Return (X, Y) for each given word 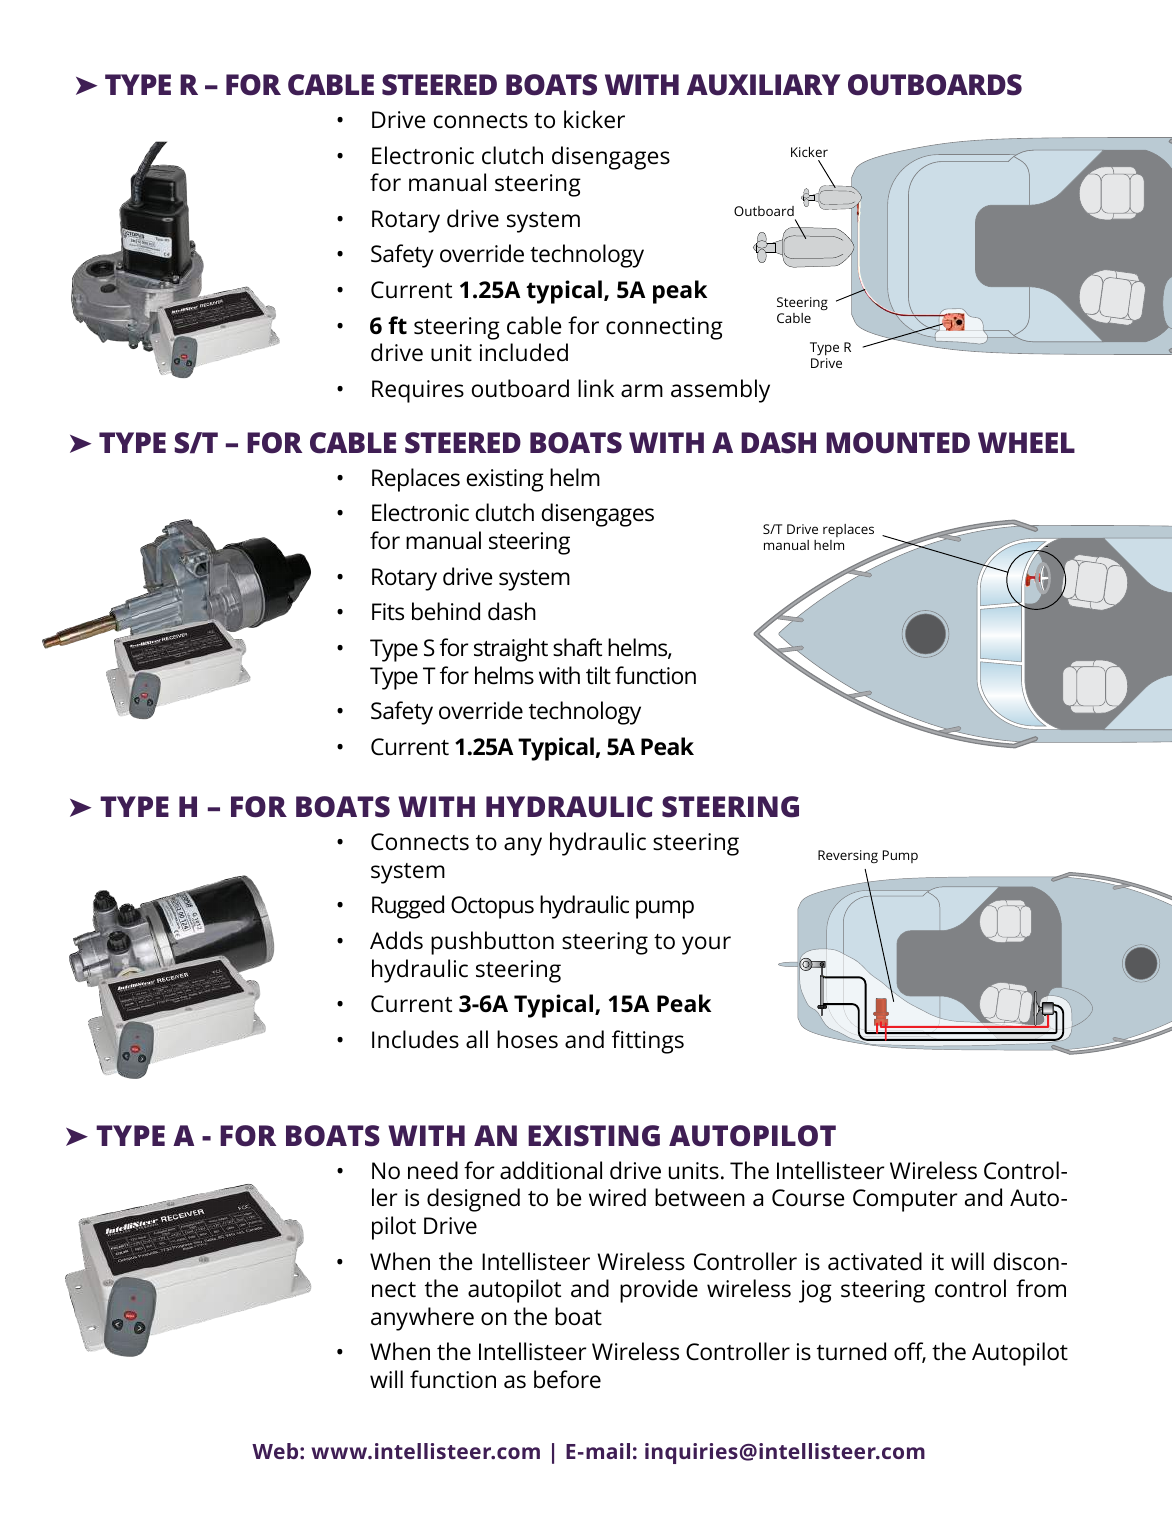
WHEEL (1026, 442)
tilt (598, 675)
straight (511, 650)
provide (659, 1291)
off (910, 1352)
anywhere (422, 1319)
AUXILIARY (763, 85)
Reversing (848, 856)
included (524, 352)
